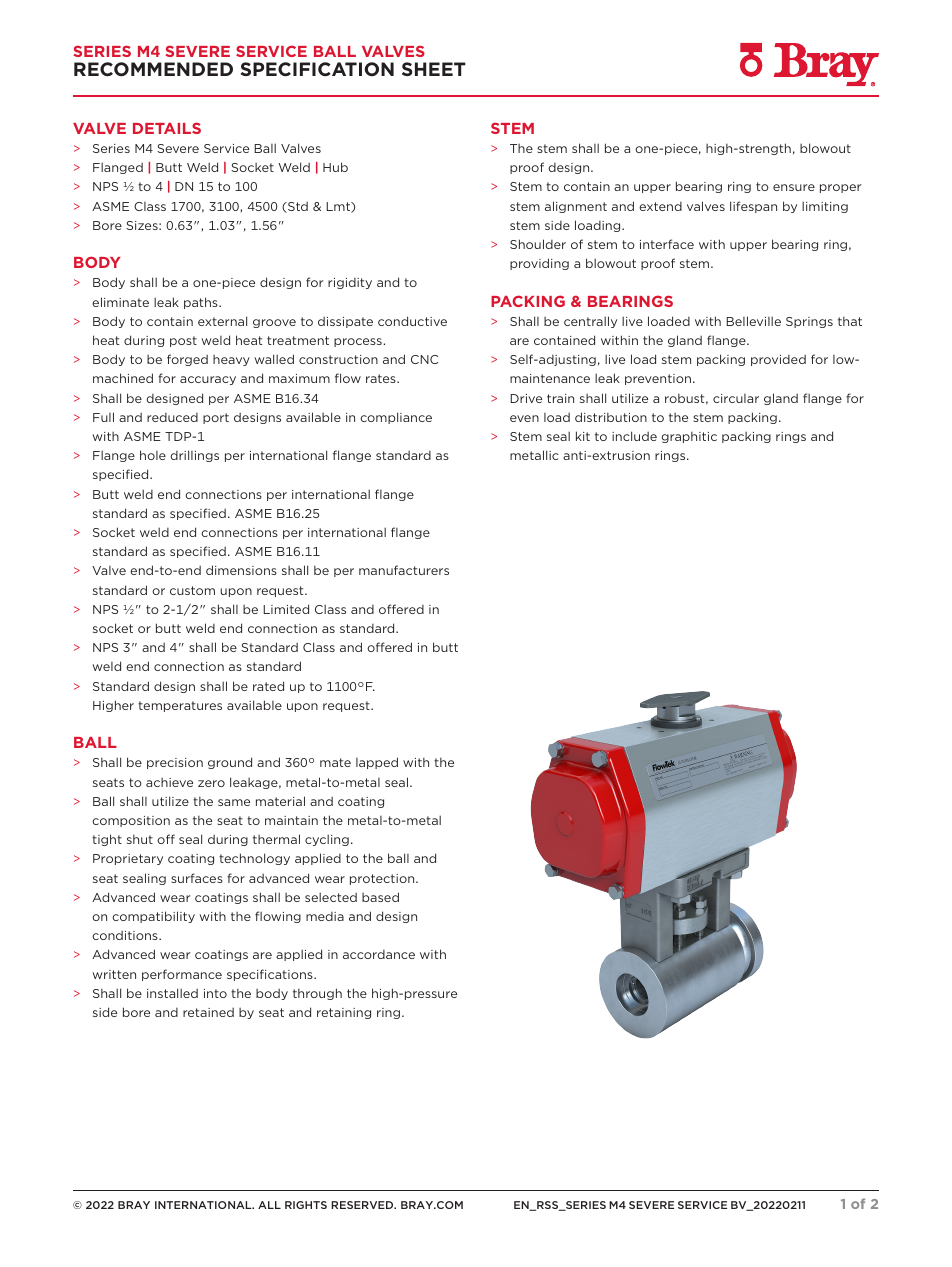 The image size is (952, 1267). What do you see at coordinates (192, 590) in the document?
I see `custom` at bounding box center [192, 590].
